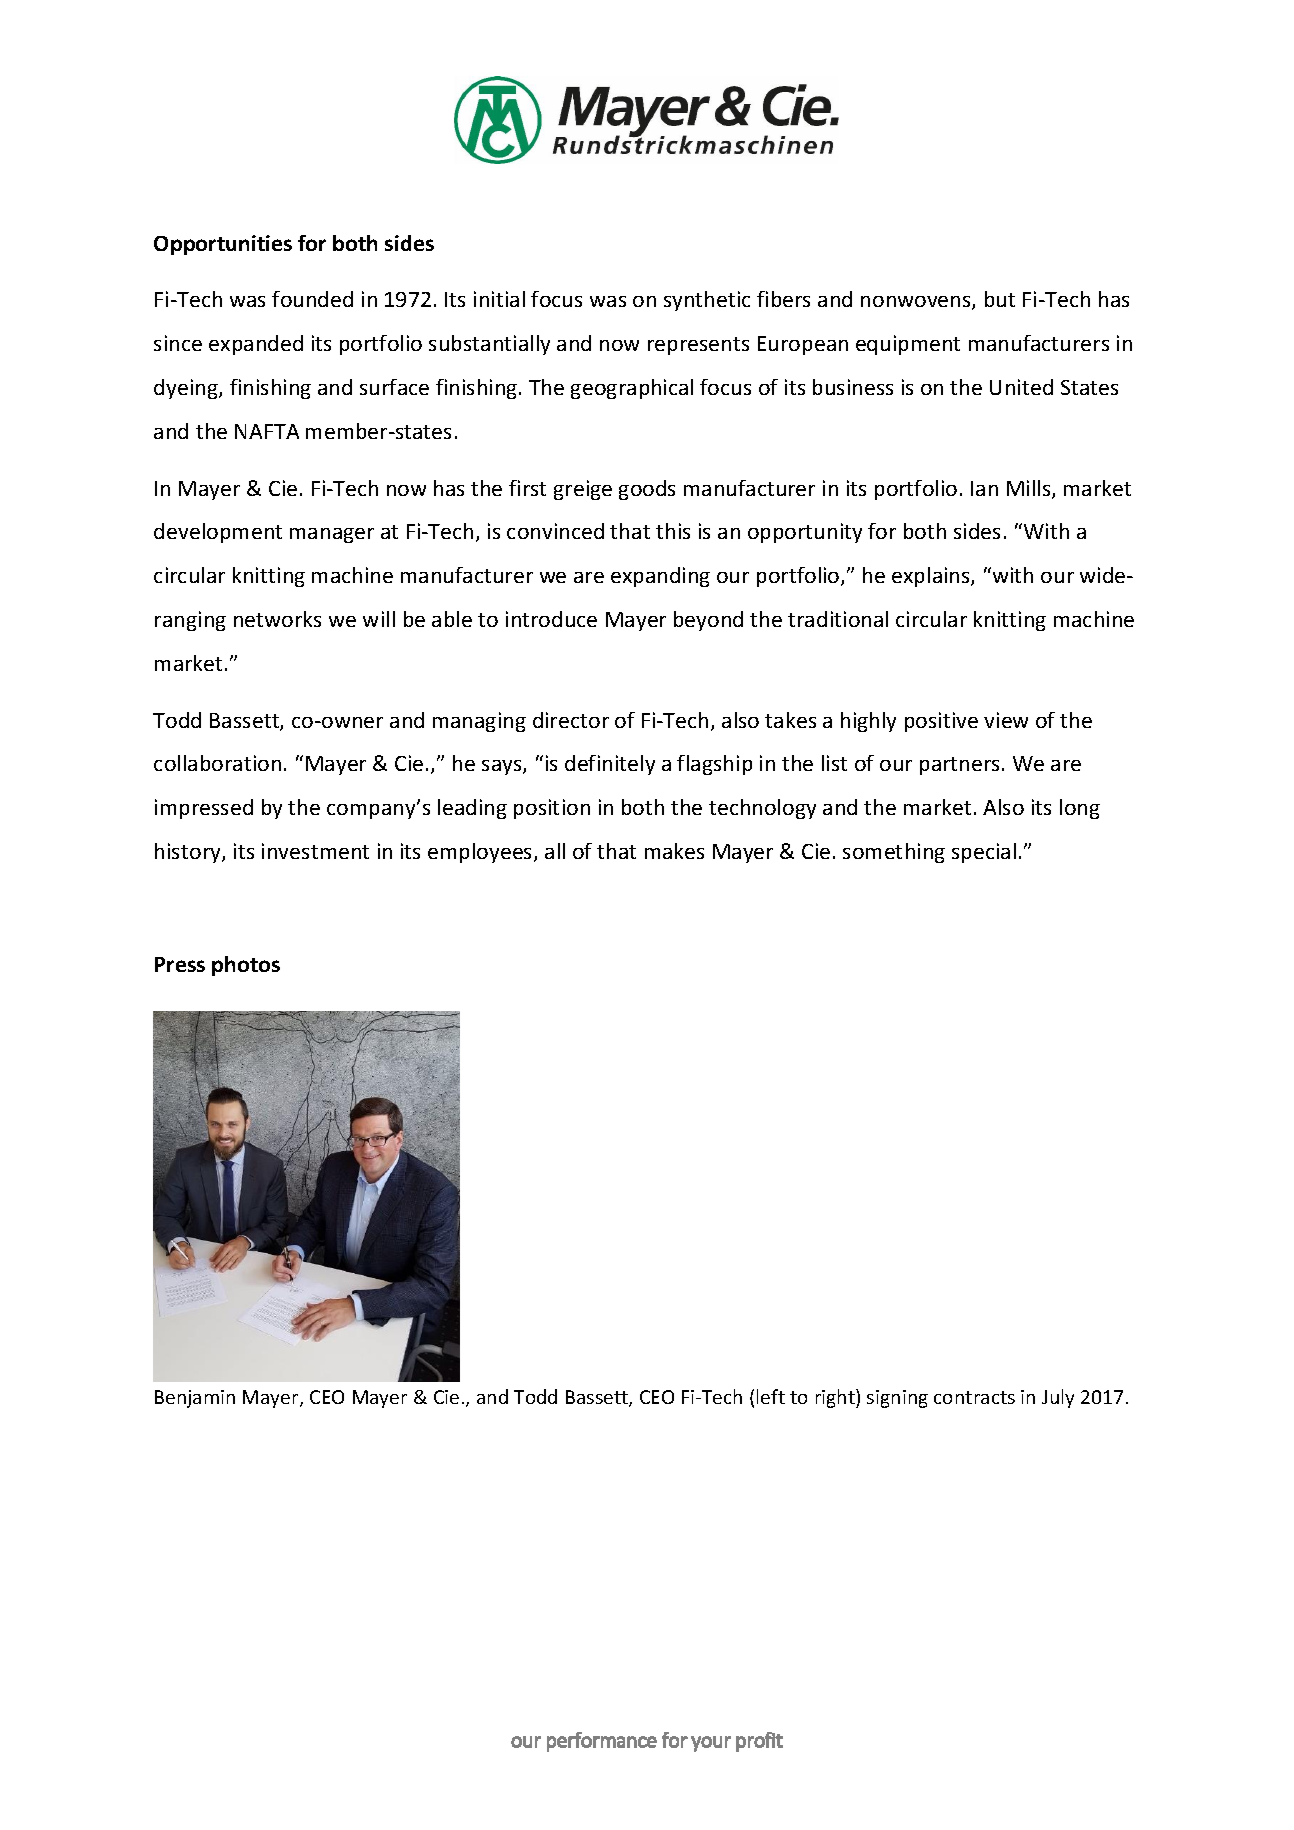 This screenshot has height=1830, width=1294. I want to click on your, so click(711, 1744).
